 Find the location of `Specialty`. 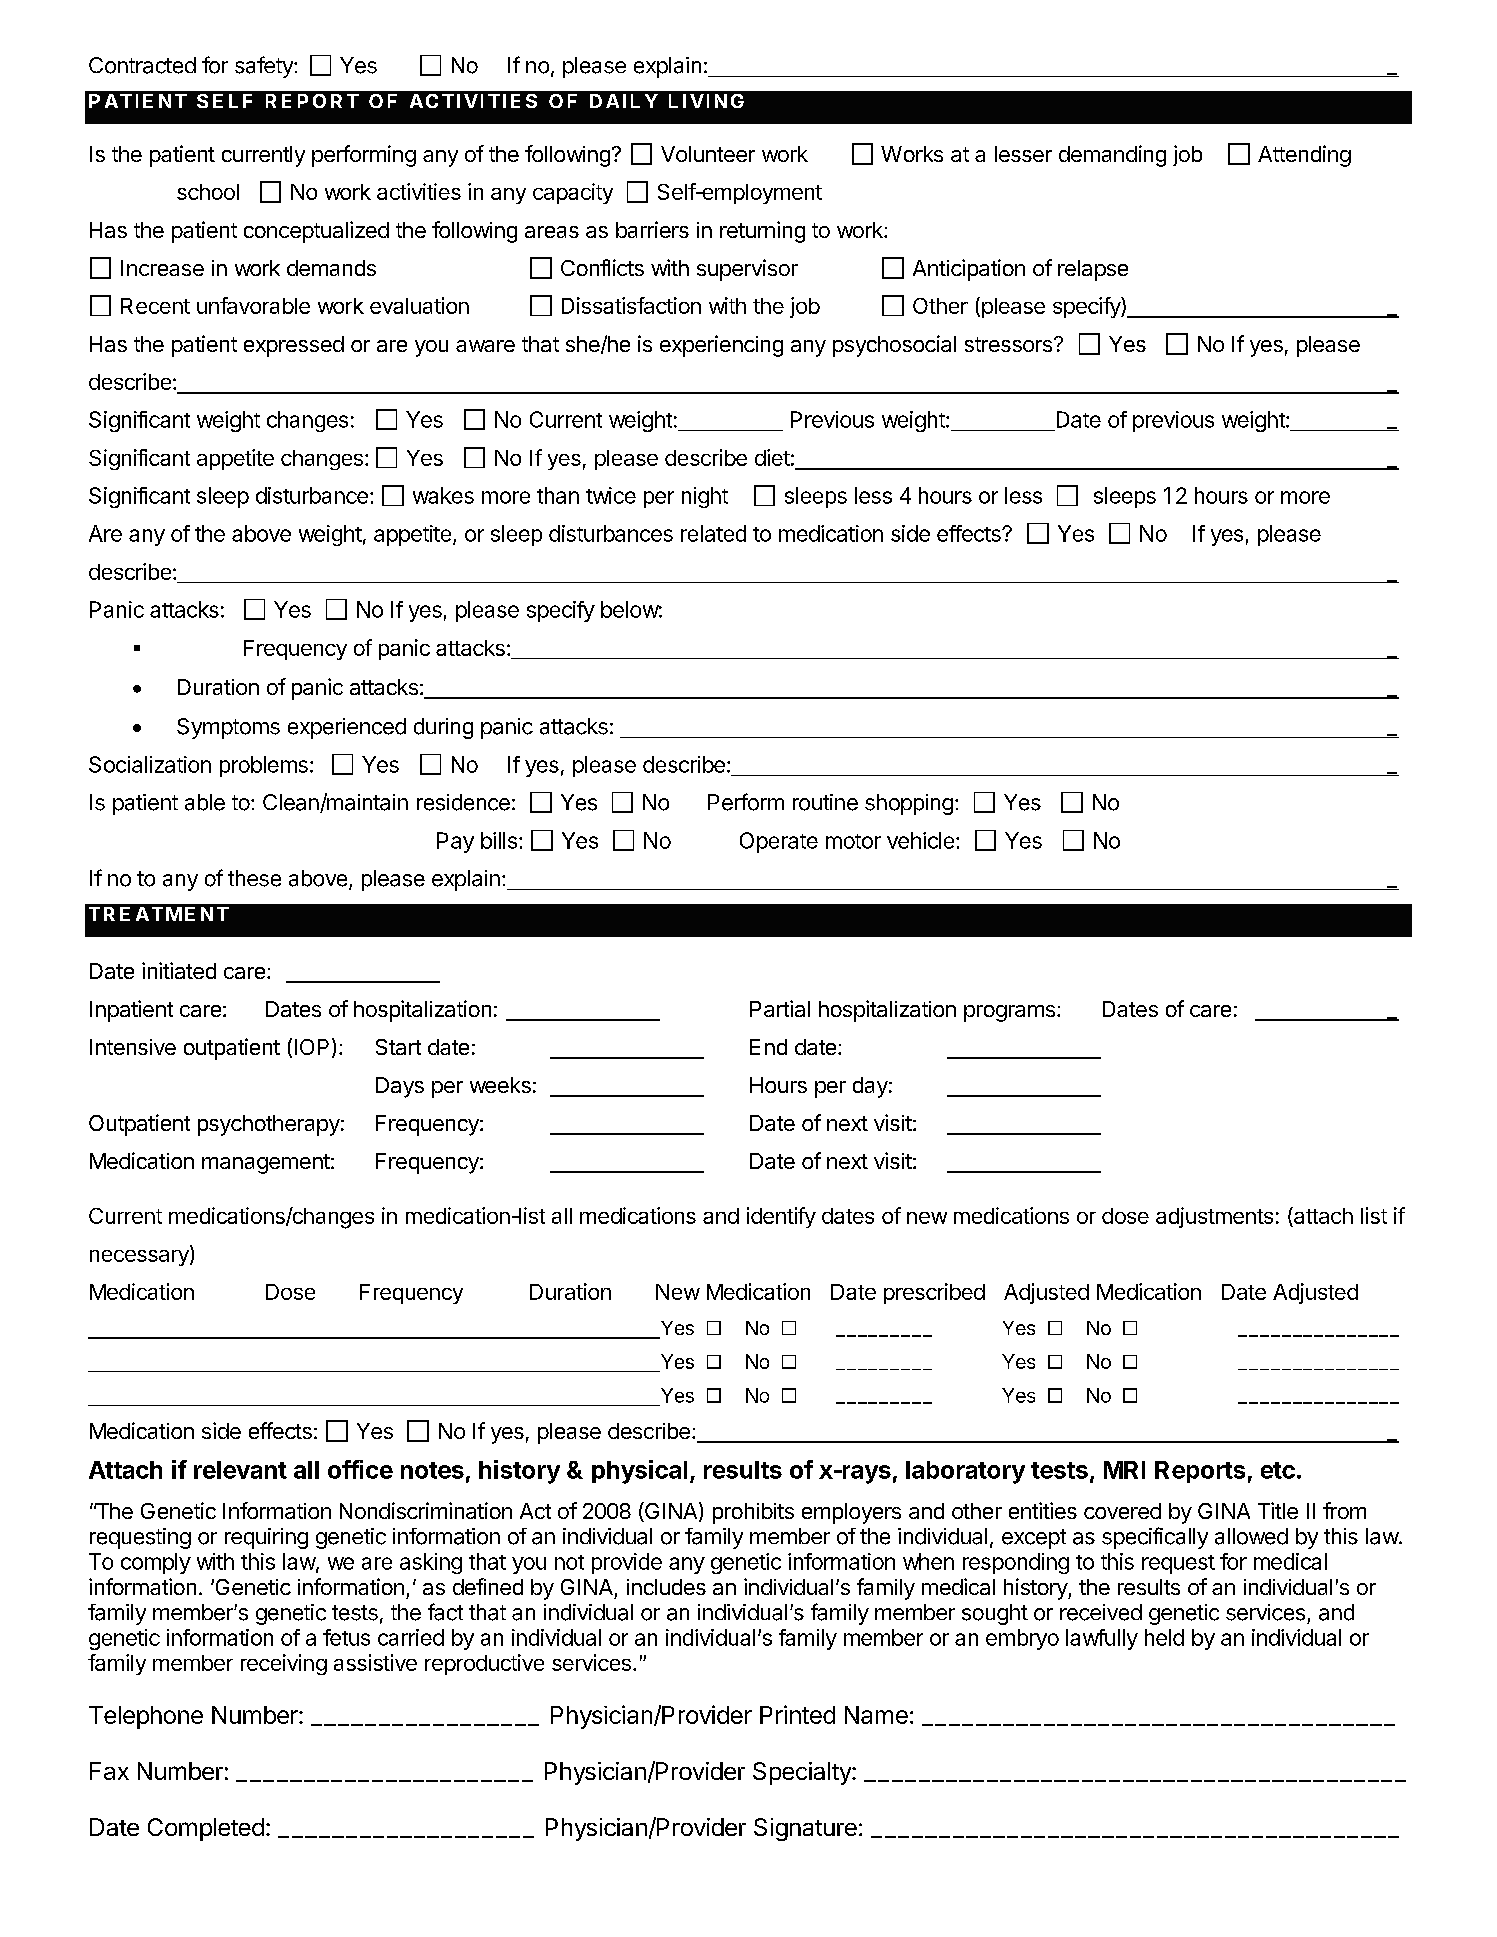

Specialty is located at coordinates (803, 1773).
